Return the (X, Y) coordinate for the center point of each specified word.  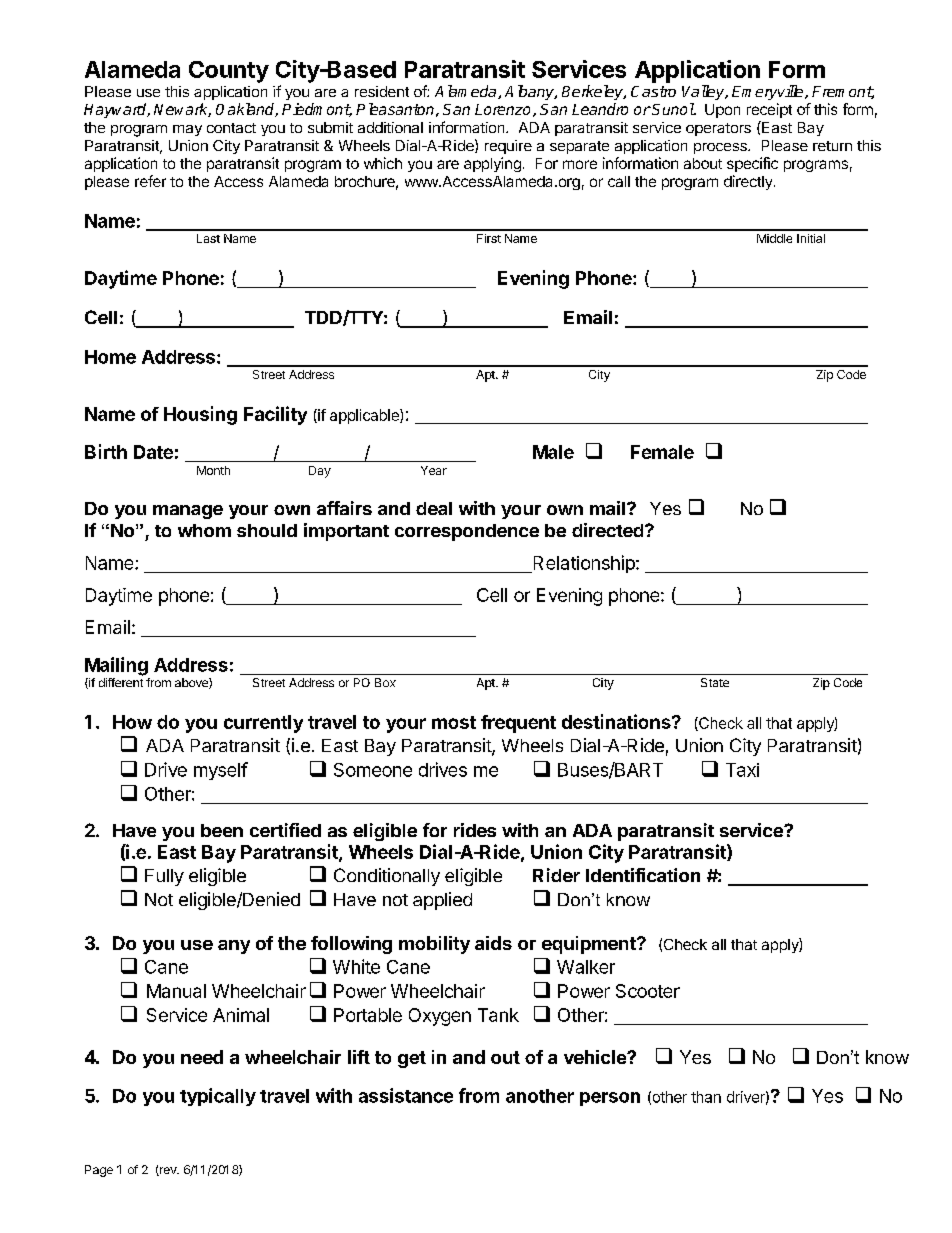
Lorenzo (502, 109)
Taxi (742, 770)
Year (434, 470)
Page (99, 1171)
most (454, 722)
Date (153, 452)
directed (607, 530)
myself (221, 771)
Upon (722, 111)
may (187, 130)
